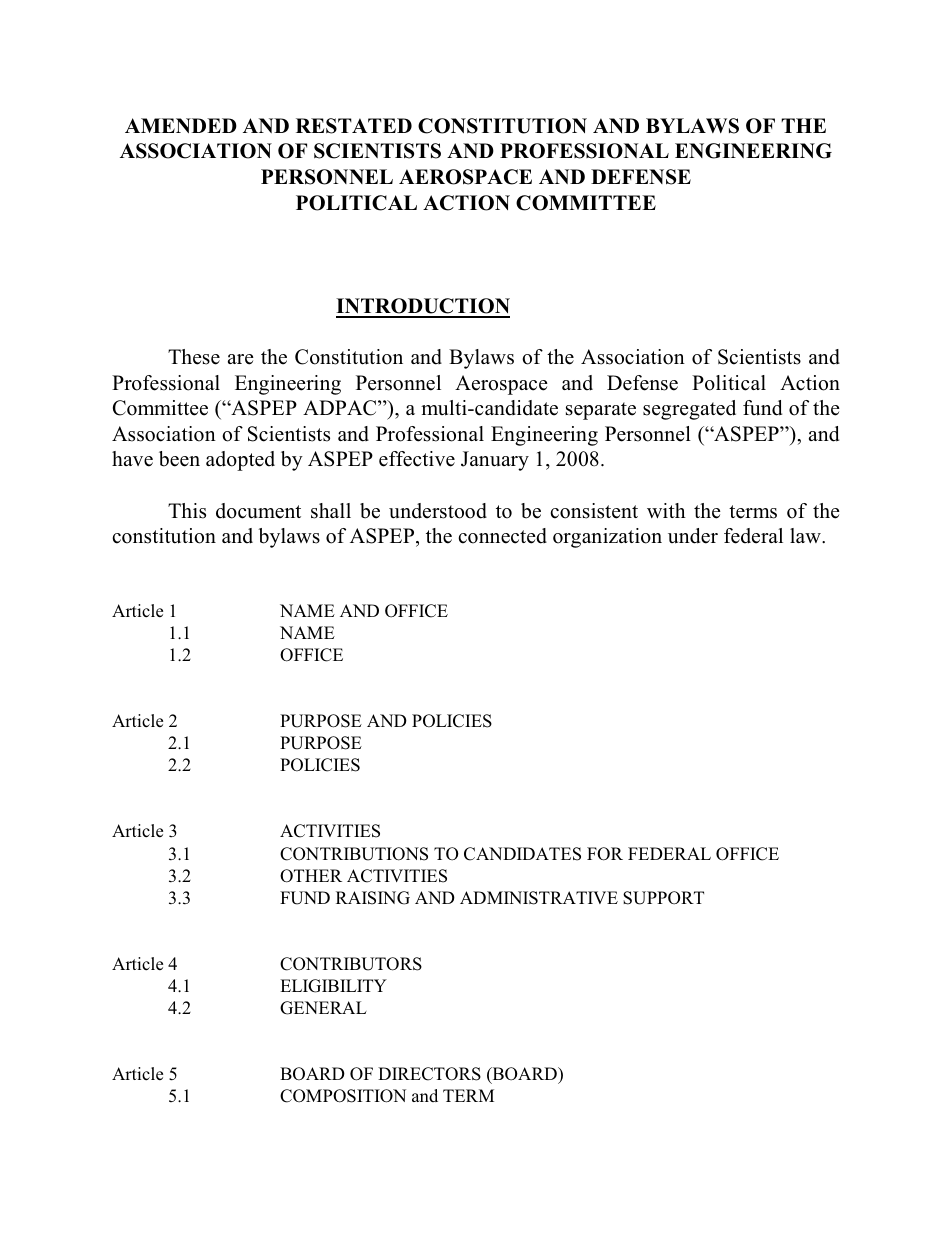 The width and height of the page is (952, 1233). I want to click on AMENDED, so click(181, 125).
